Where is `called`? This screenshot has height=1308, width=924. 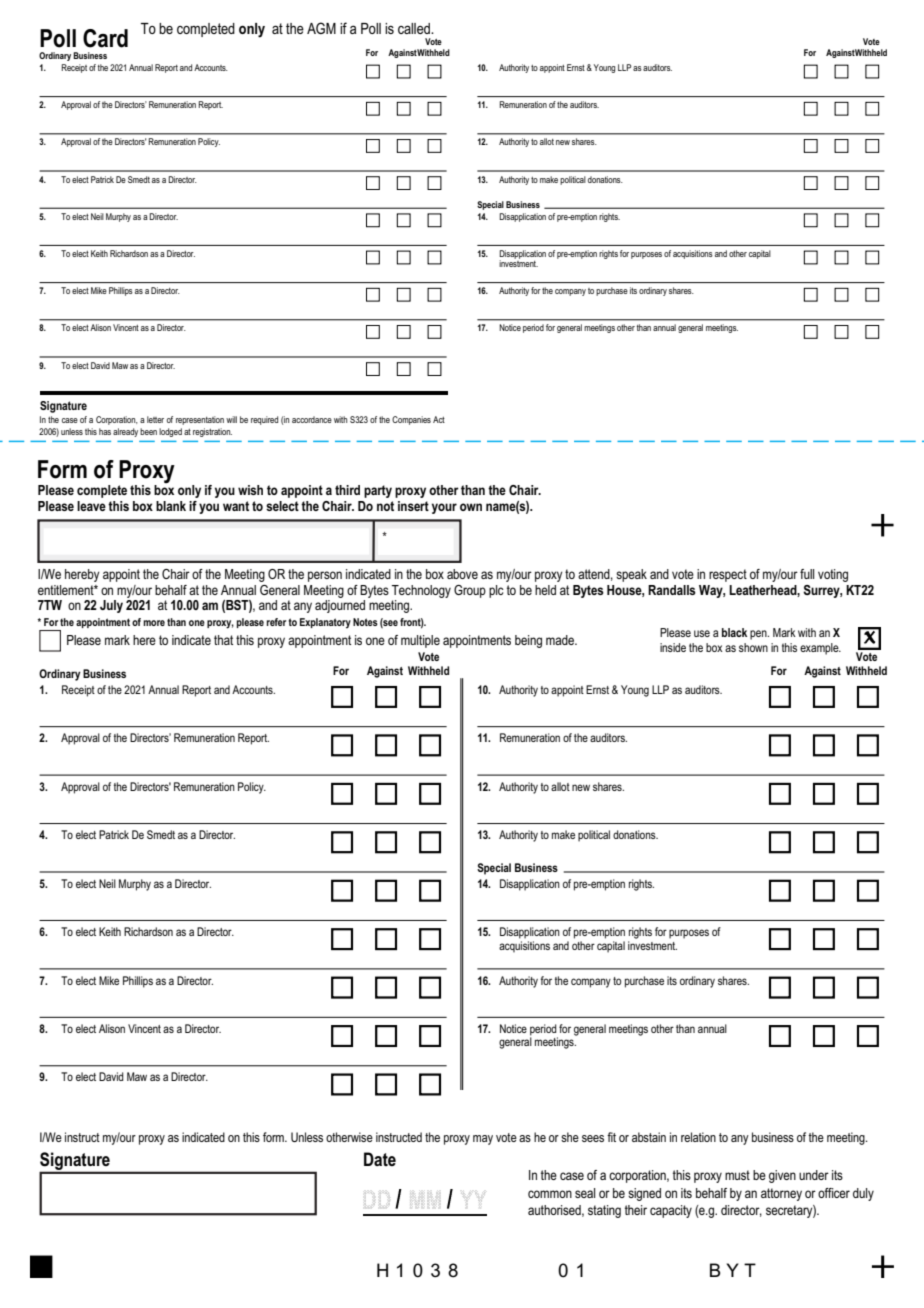 called is located at coordinates (415, 28).
